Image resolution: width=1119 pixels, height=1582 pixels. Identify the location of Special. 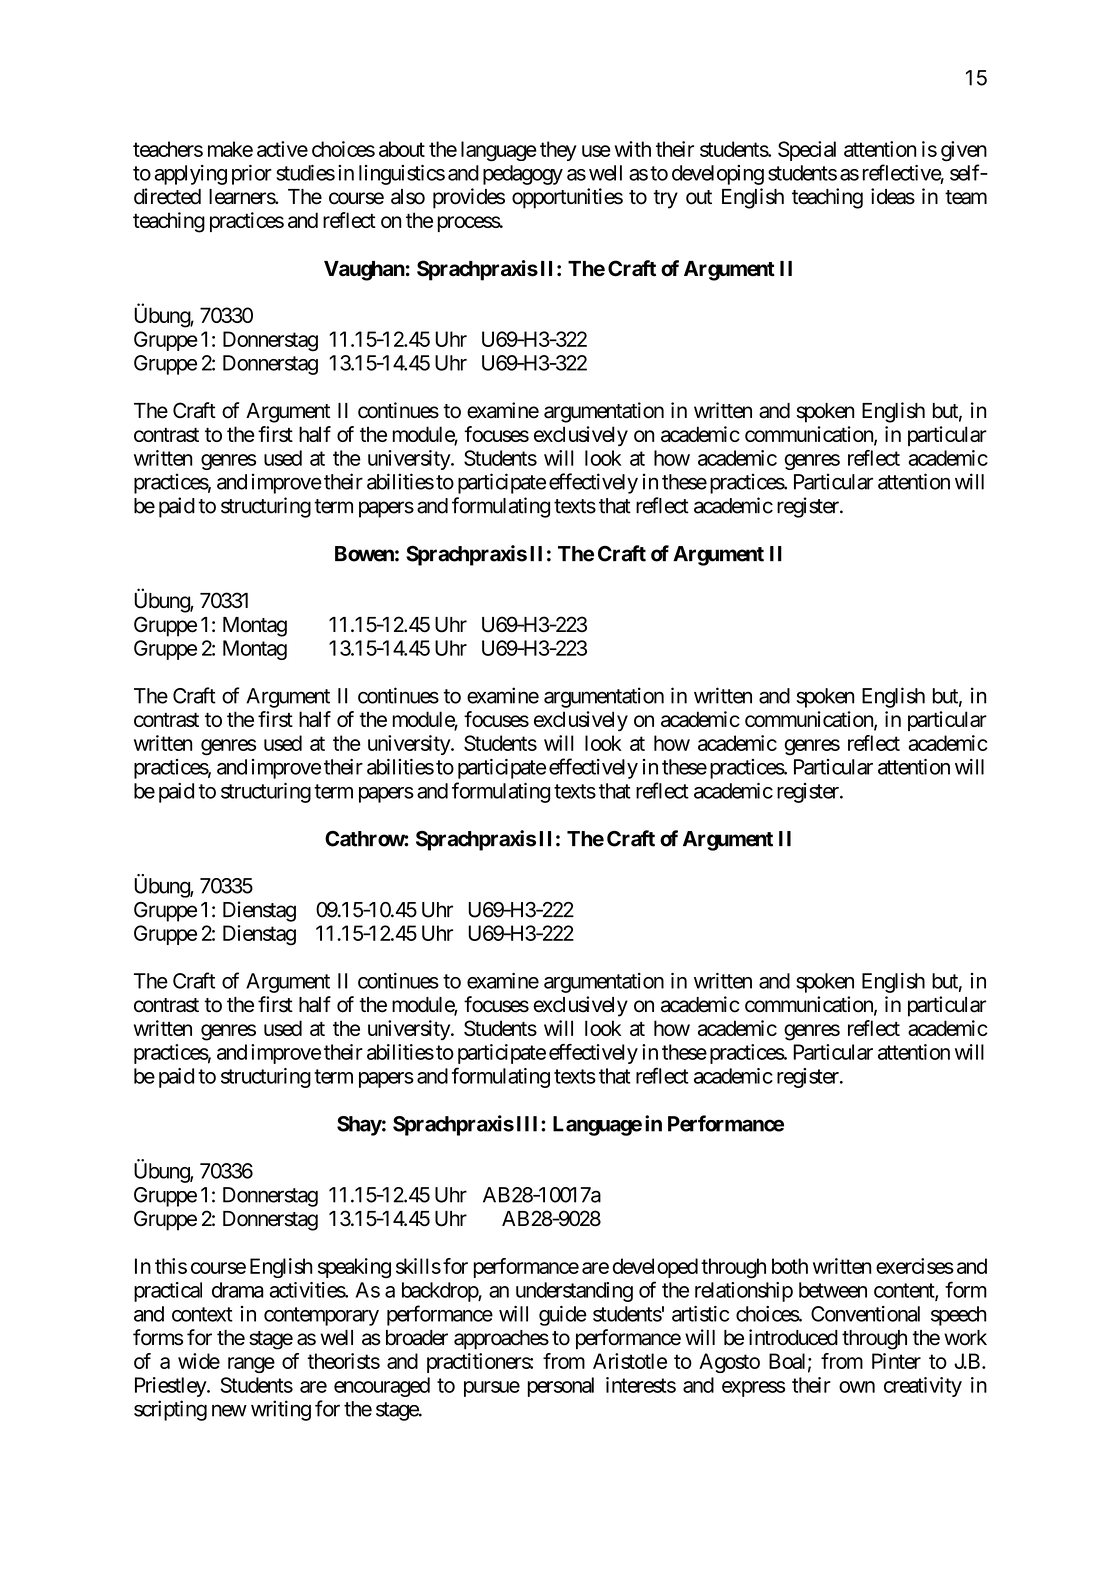
(807, 151).
